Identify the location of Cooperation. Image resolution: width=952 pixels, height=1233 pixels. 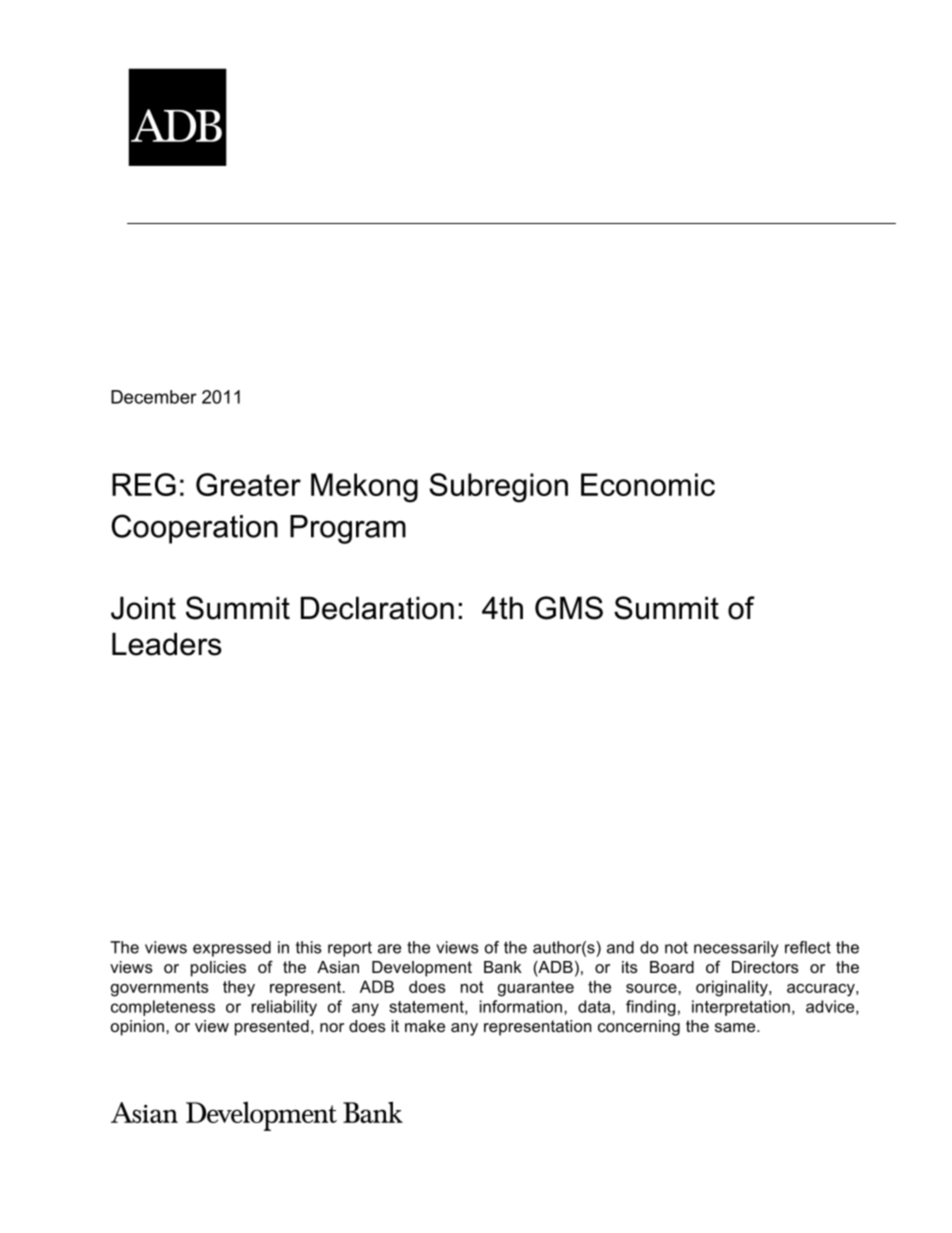
(195, 529).
